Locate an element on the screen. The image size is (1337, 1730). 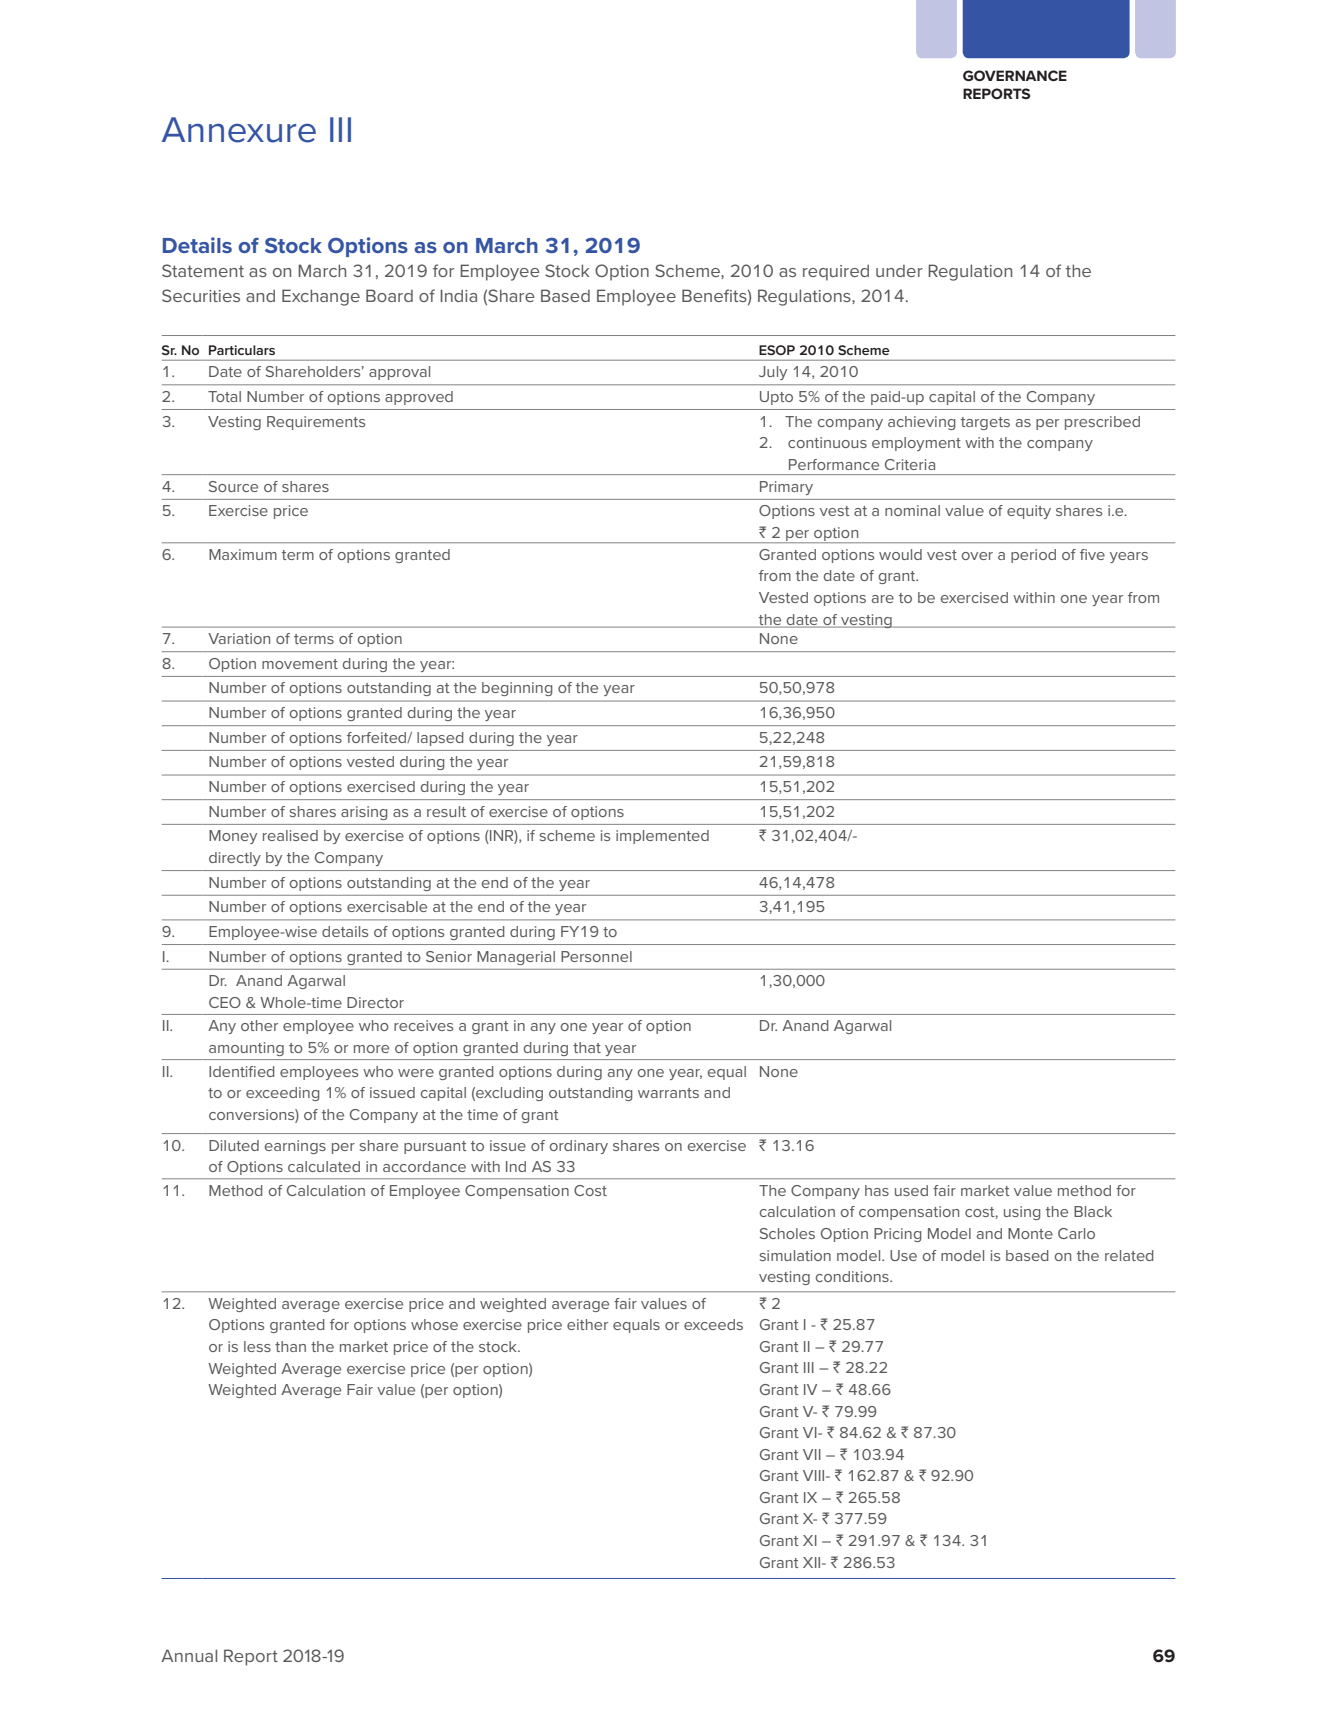
exceeds is located at coordinates (713, 1324).
